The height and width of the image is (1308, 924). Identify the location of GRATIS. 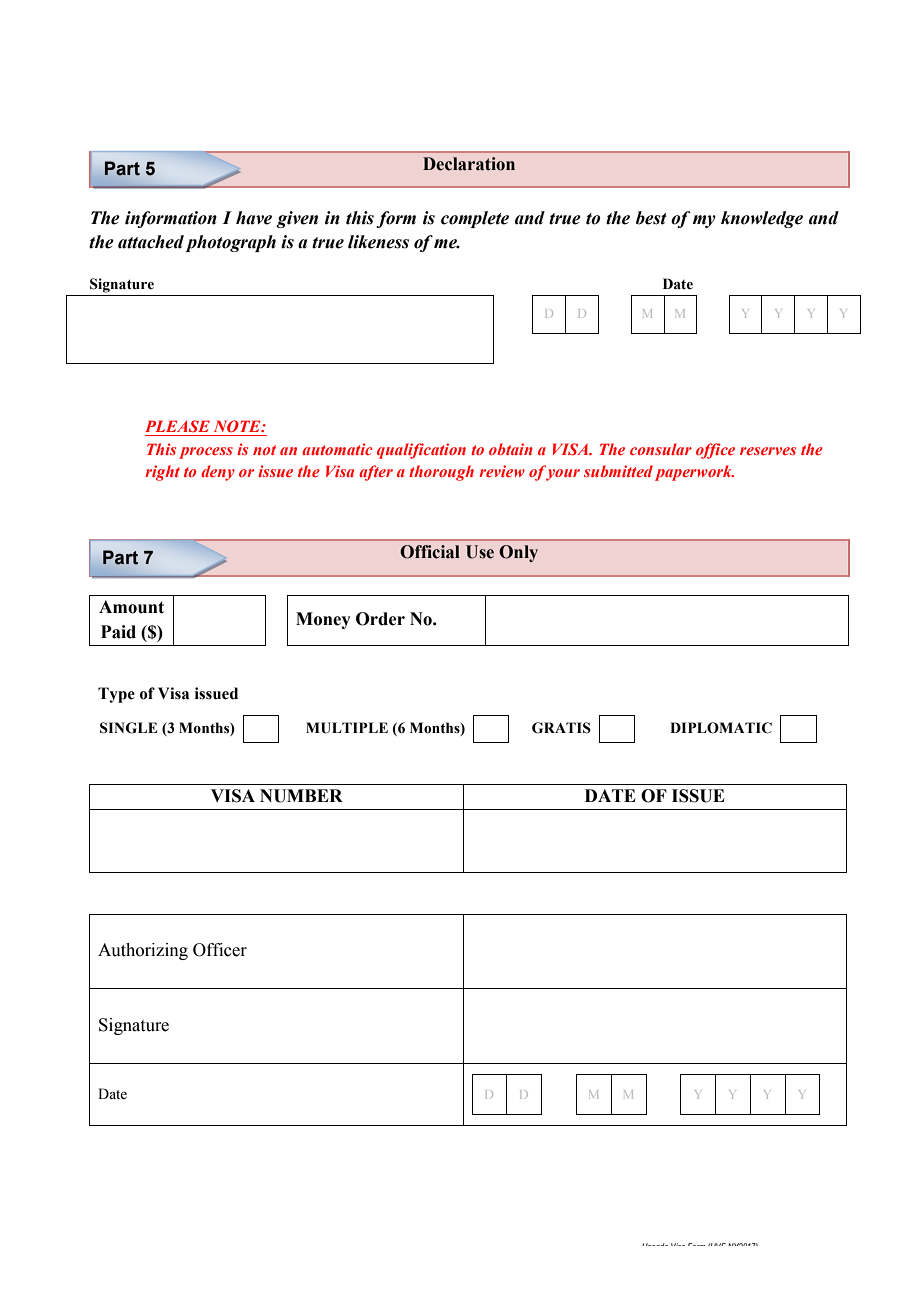
(561, 728).
